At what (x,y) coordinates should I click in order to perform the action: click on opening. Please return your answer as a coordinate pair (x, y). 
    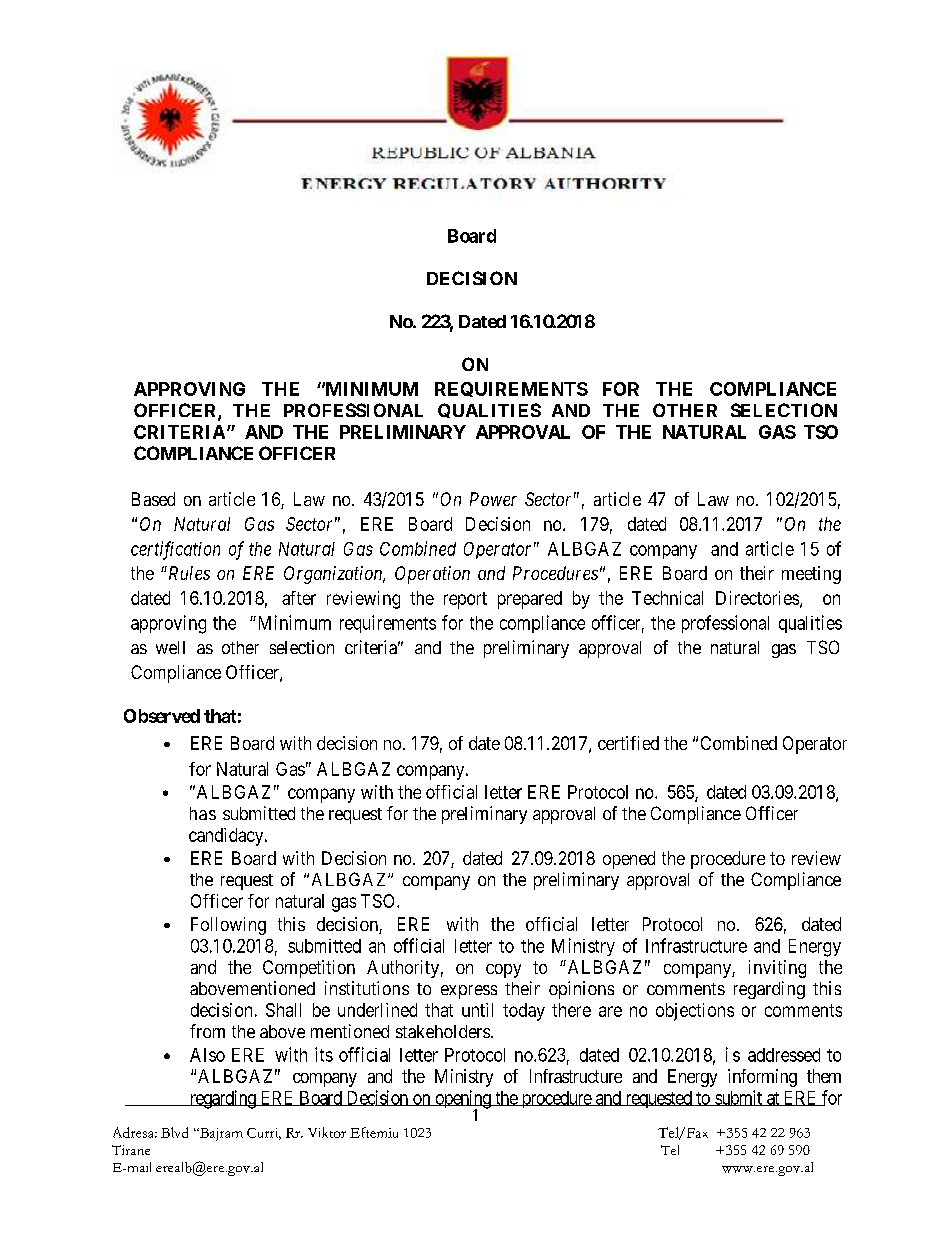
    Looking at the image, I should click on (463, 1100).
